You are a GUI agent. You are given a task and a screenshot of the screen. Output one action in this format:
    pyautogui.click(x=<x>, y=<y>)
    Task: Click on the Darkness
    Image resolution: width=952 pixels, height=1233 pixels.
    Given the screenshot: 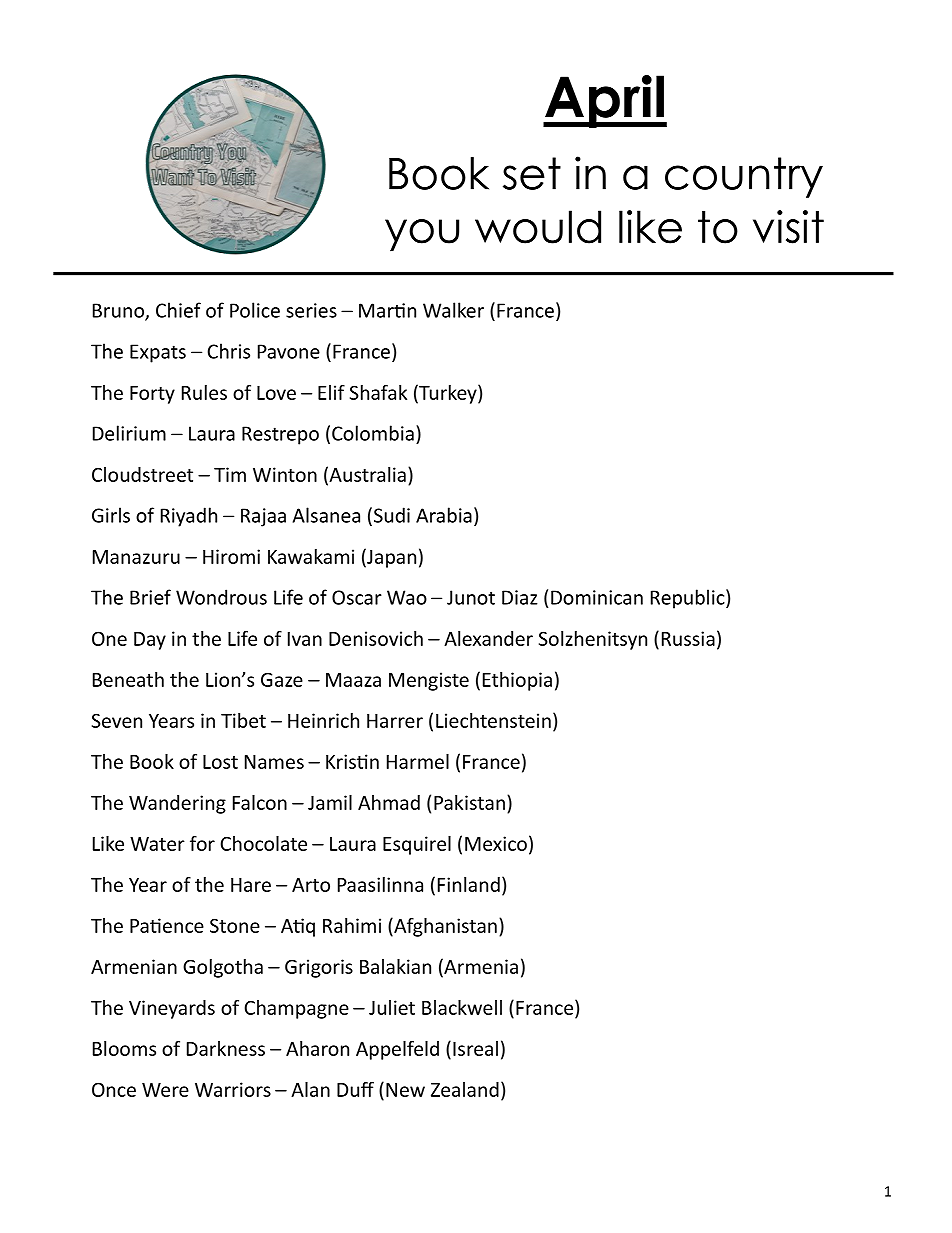 What is the action you would take?
    pyautogui.click(x=226, y=1048)
